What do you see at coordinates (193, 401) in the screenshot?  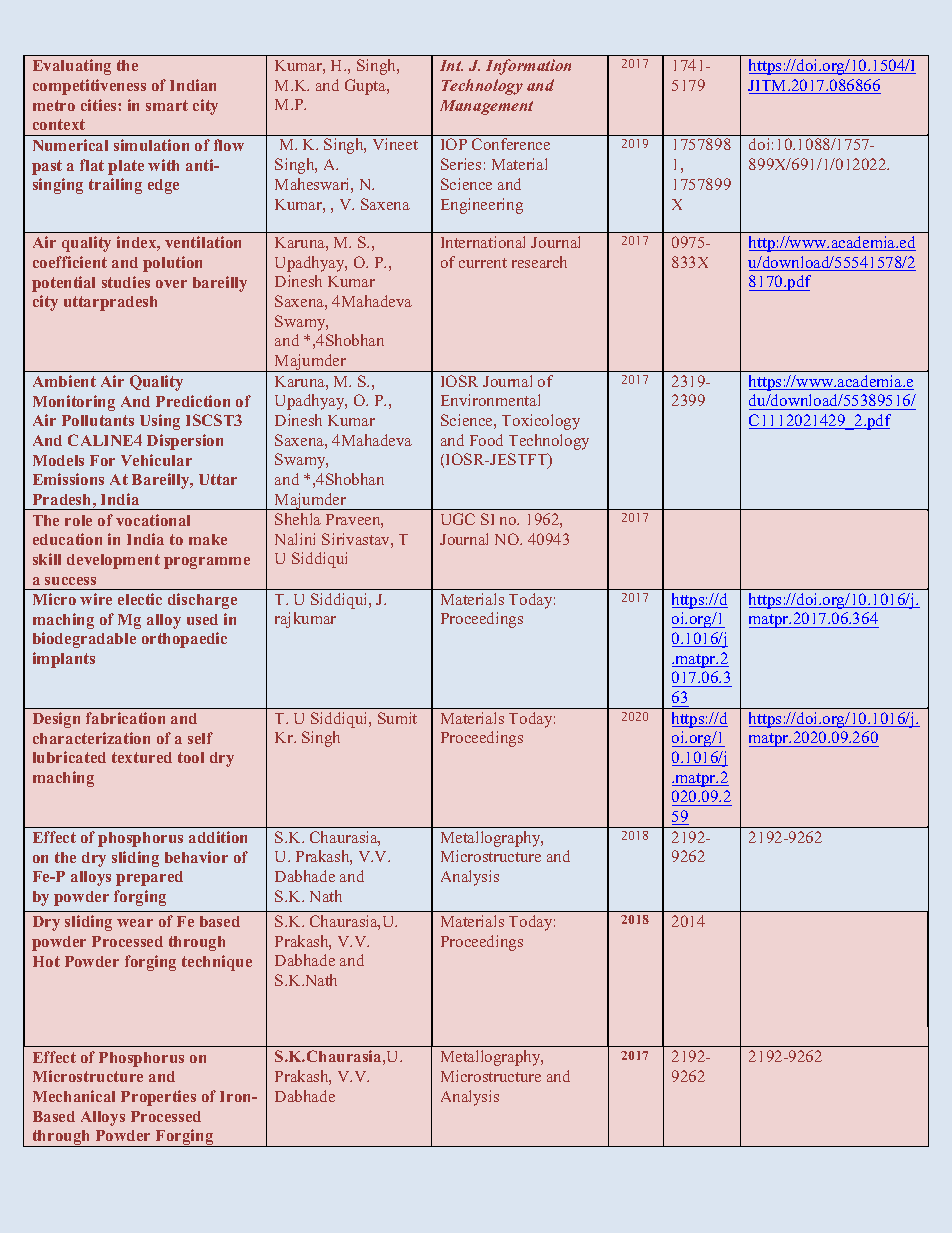 I see `Prediction` at bounding box center [193, 401].
